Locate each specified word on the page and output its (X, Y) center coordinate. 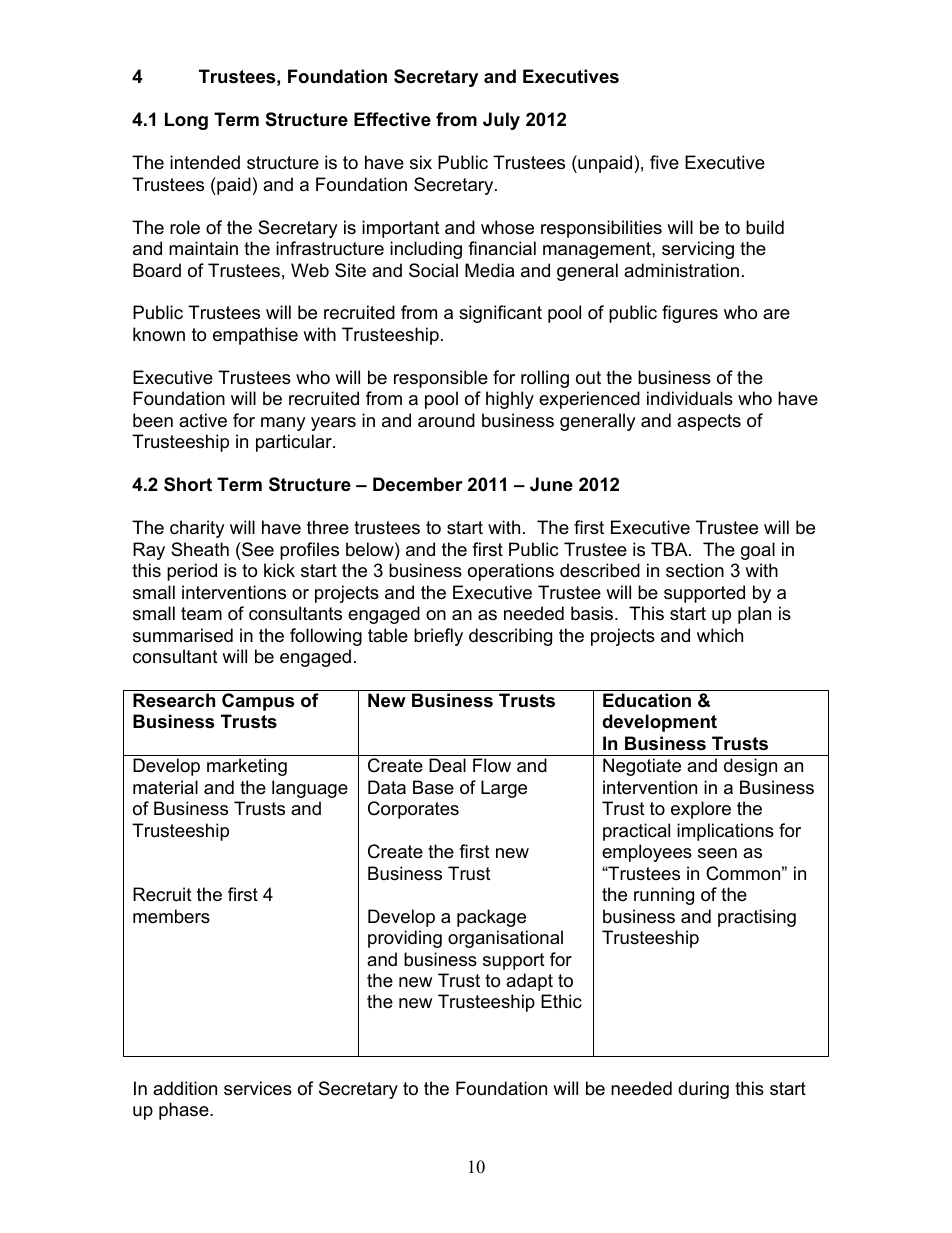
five (664, 162)
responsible (441, 379)
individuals (690, 398)
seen (717, 853)
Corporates (413, 810)
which (720, 635)
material (165, 787)
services (258, 1088)
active (203, 420)
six (421, 162)
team (201, 614)
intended (205, 162)
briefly (438, 637)
